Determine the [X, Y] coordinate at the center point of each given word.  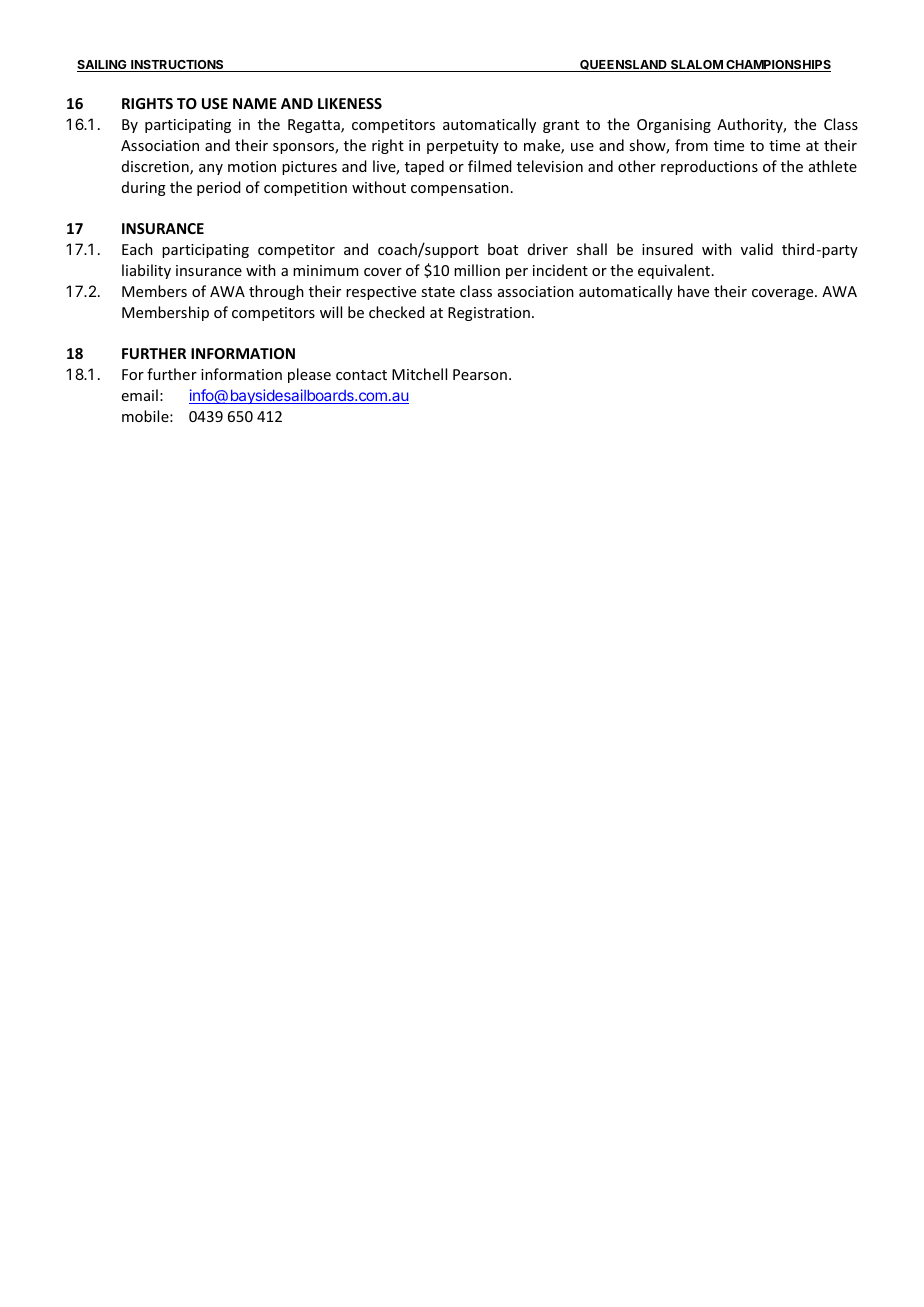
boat [503, 249]
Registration [489, 314]
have [693, 291]
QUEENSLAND [623, 66]
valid [757, 249]
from [691, 145]
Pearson [480, 374]
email [140, 395]
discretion [156, 167]
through [276, 292]
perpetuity [463, 147]
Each [137, 249]
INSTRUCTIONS [177, 66]
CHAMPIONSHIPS [777, 66]
